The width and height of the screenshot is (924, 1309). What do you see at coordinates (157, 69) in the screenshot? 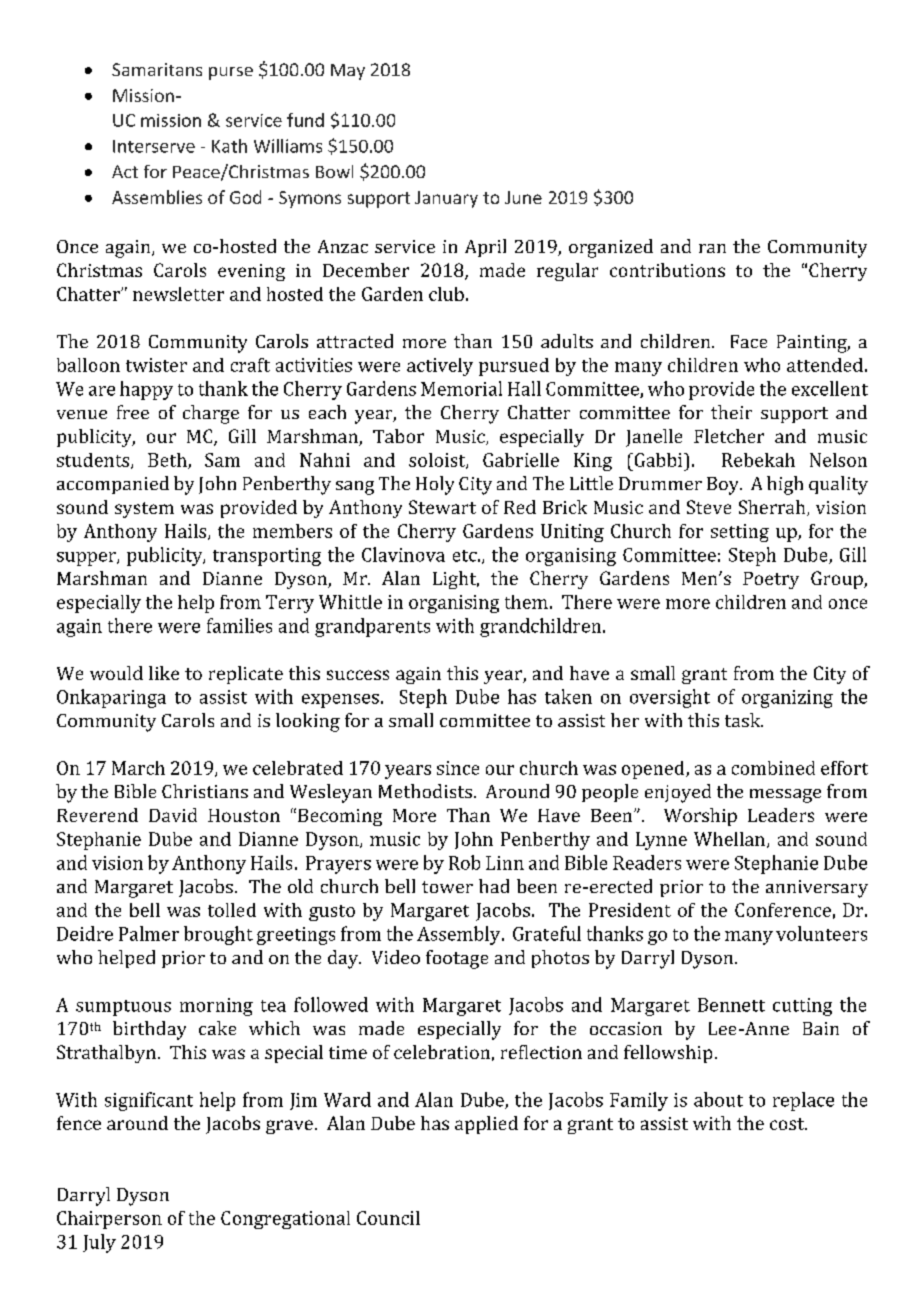
I see `Samaritans` at bounding box center [157, 69].
